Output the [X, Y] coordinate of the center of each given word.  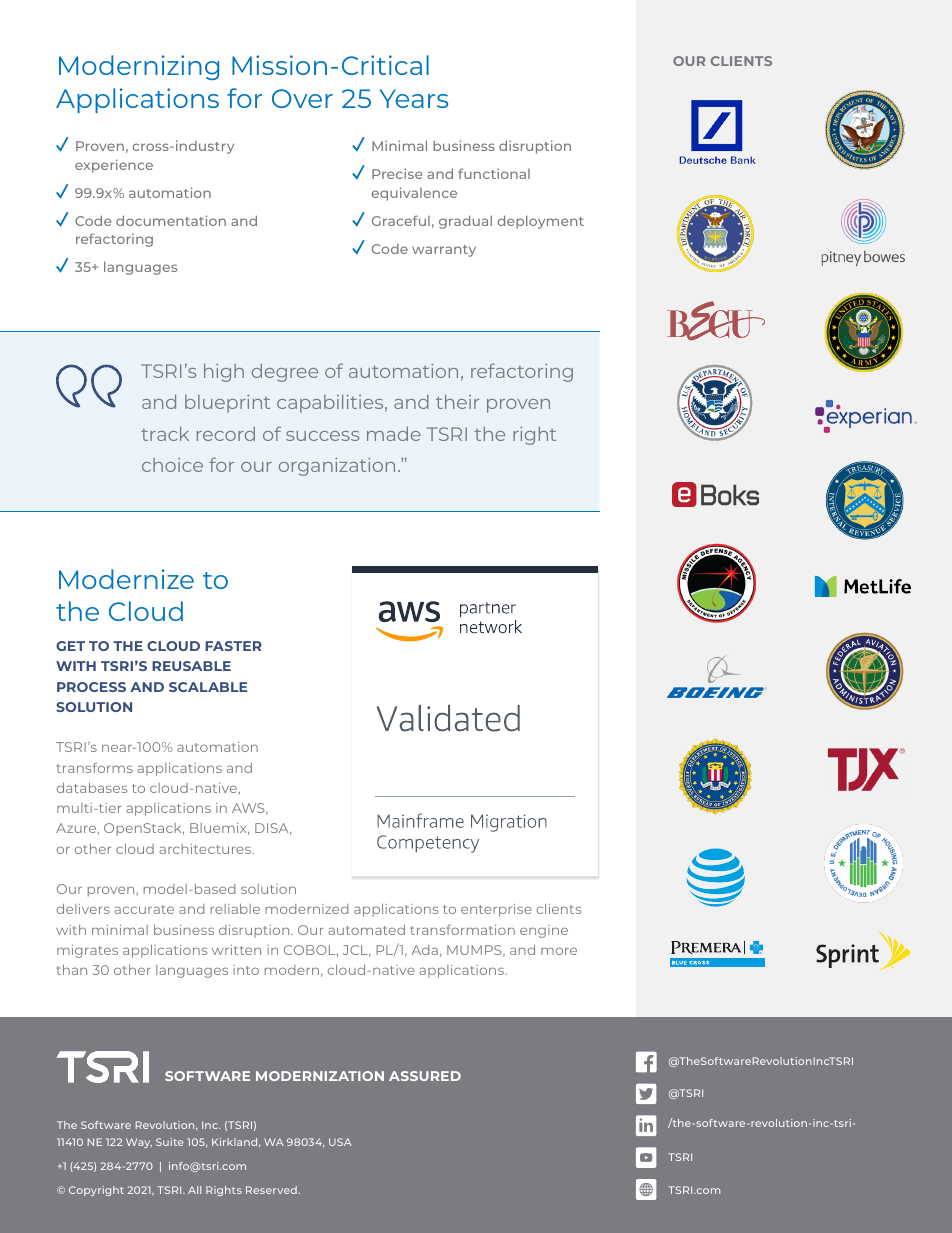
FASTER [233, 646]
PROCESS [91, 687]
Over [302, 98]
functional [494, 173]
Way [139, 1143]
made [394, 433]
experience [114, 166]
